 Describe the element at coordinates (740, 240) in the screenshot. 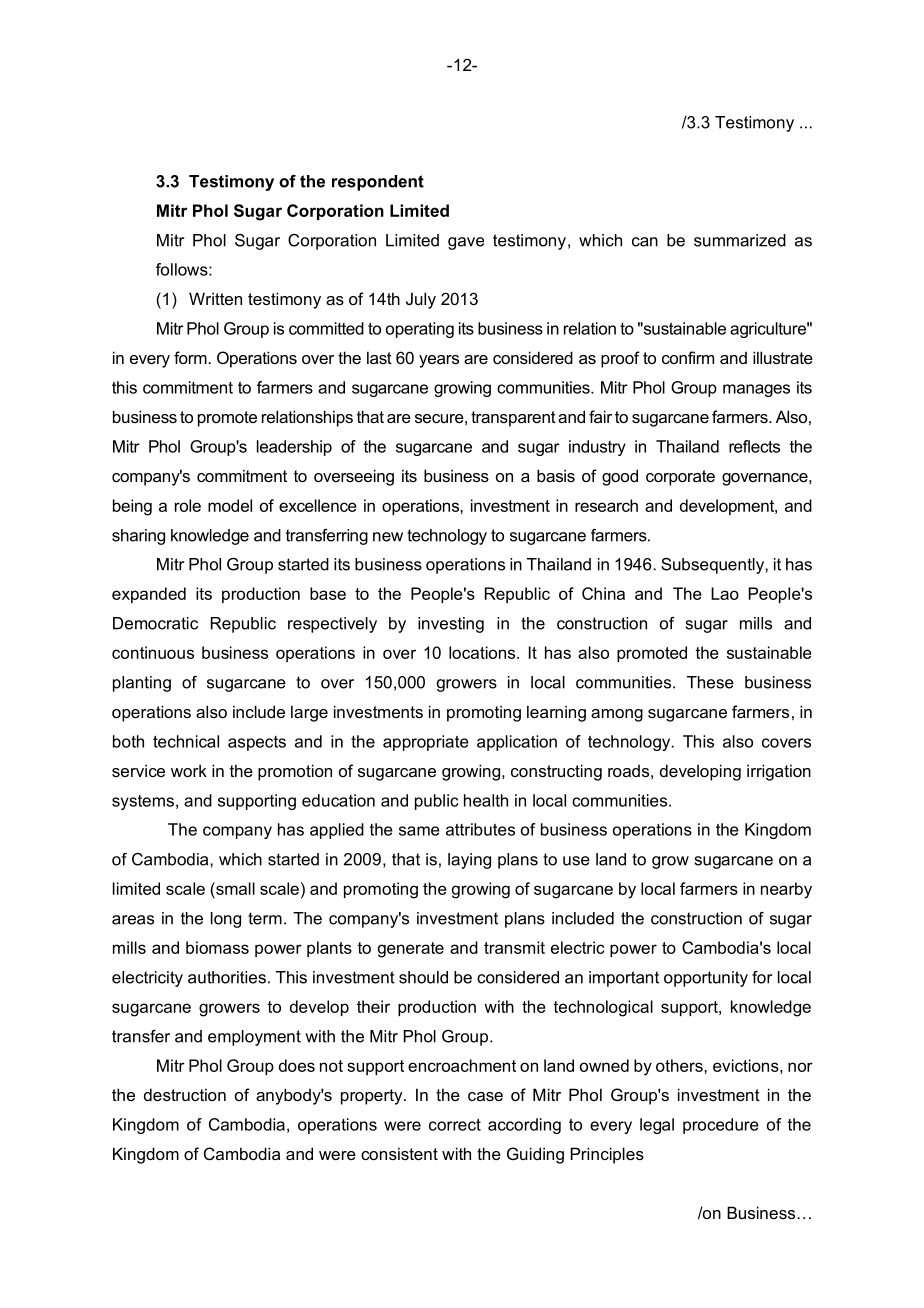

I see `summarized` at that location.
